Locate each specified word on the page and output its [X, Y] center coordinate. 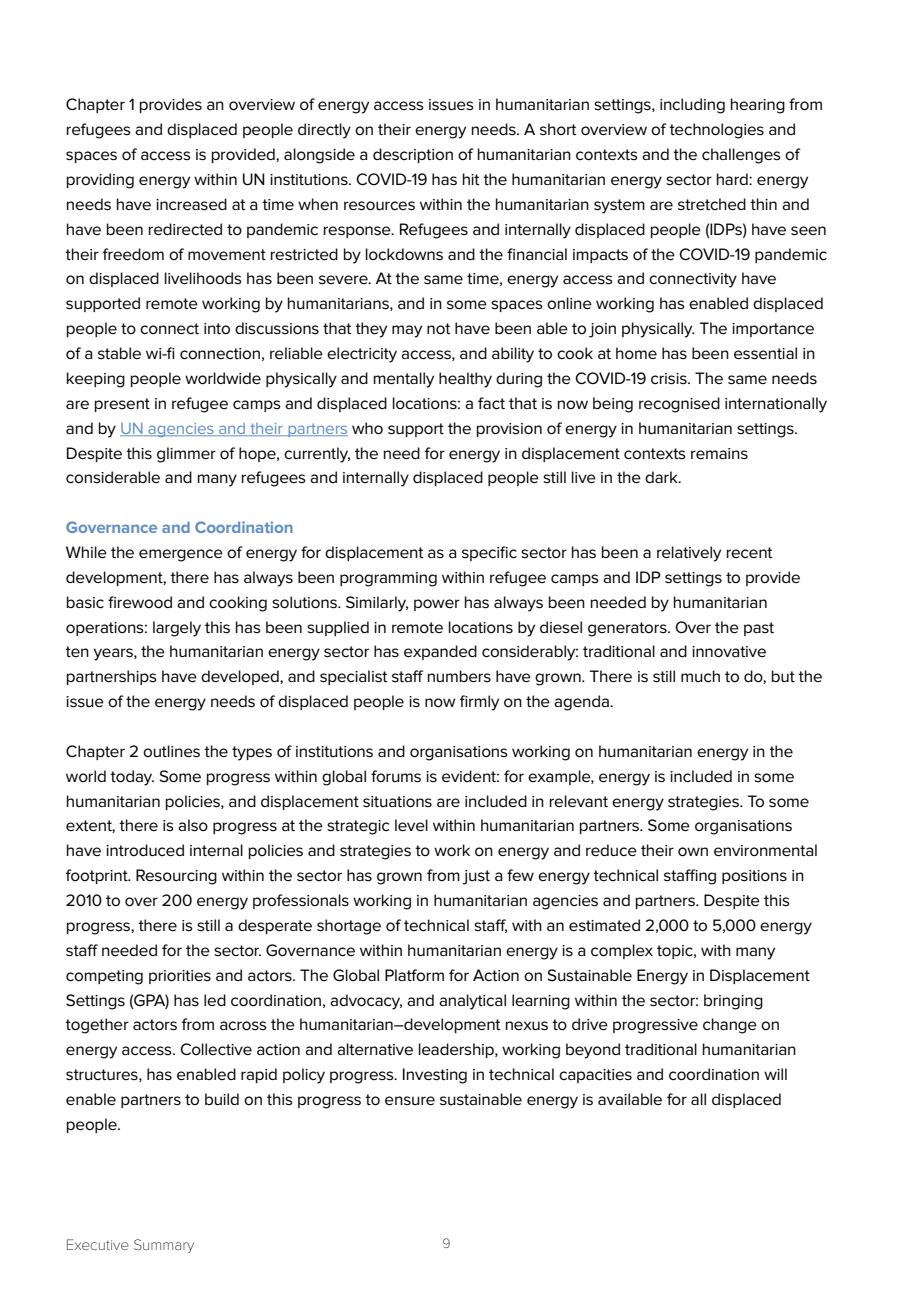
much [700, 676]
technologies [716, 131]
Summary [164, 1246]
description [413, 155]
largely [177, 629]
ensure [410, 1101]
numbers [459, 676]
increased [191, 204]
